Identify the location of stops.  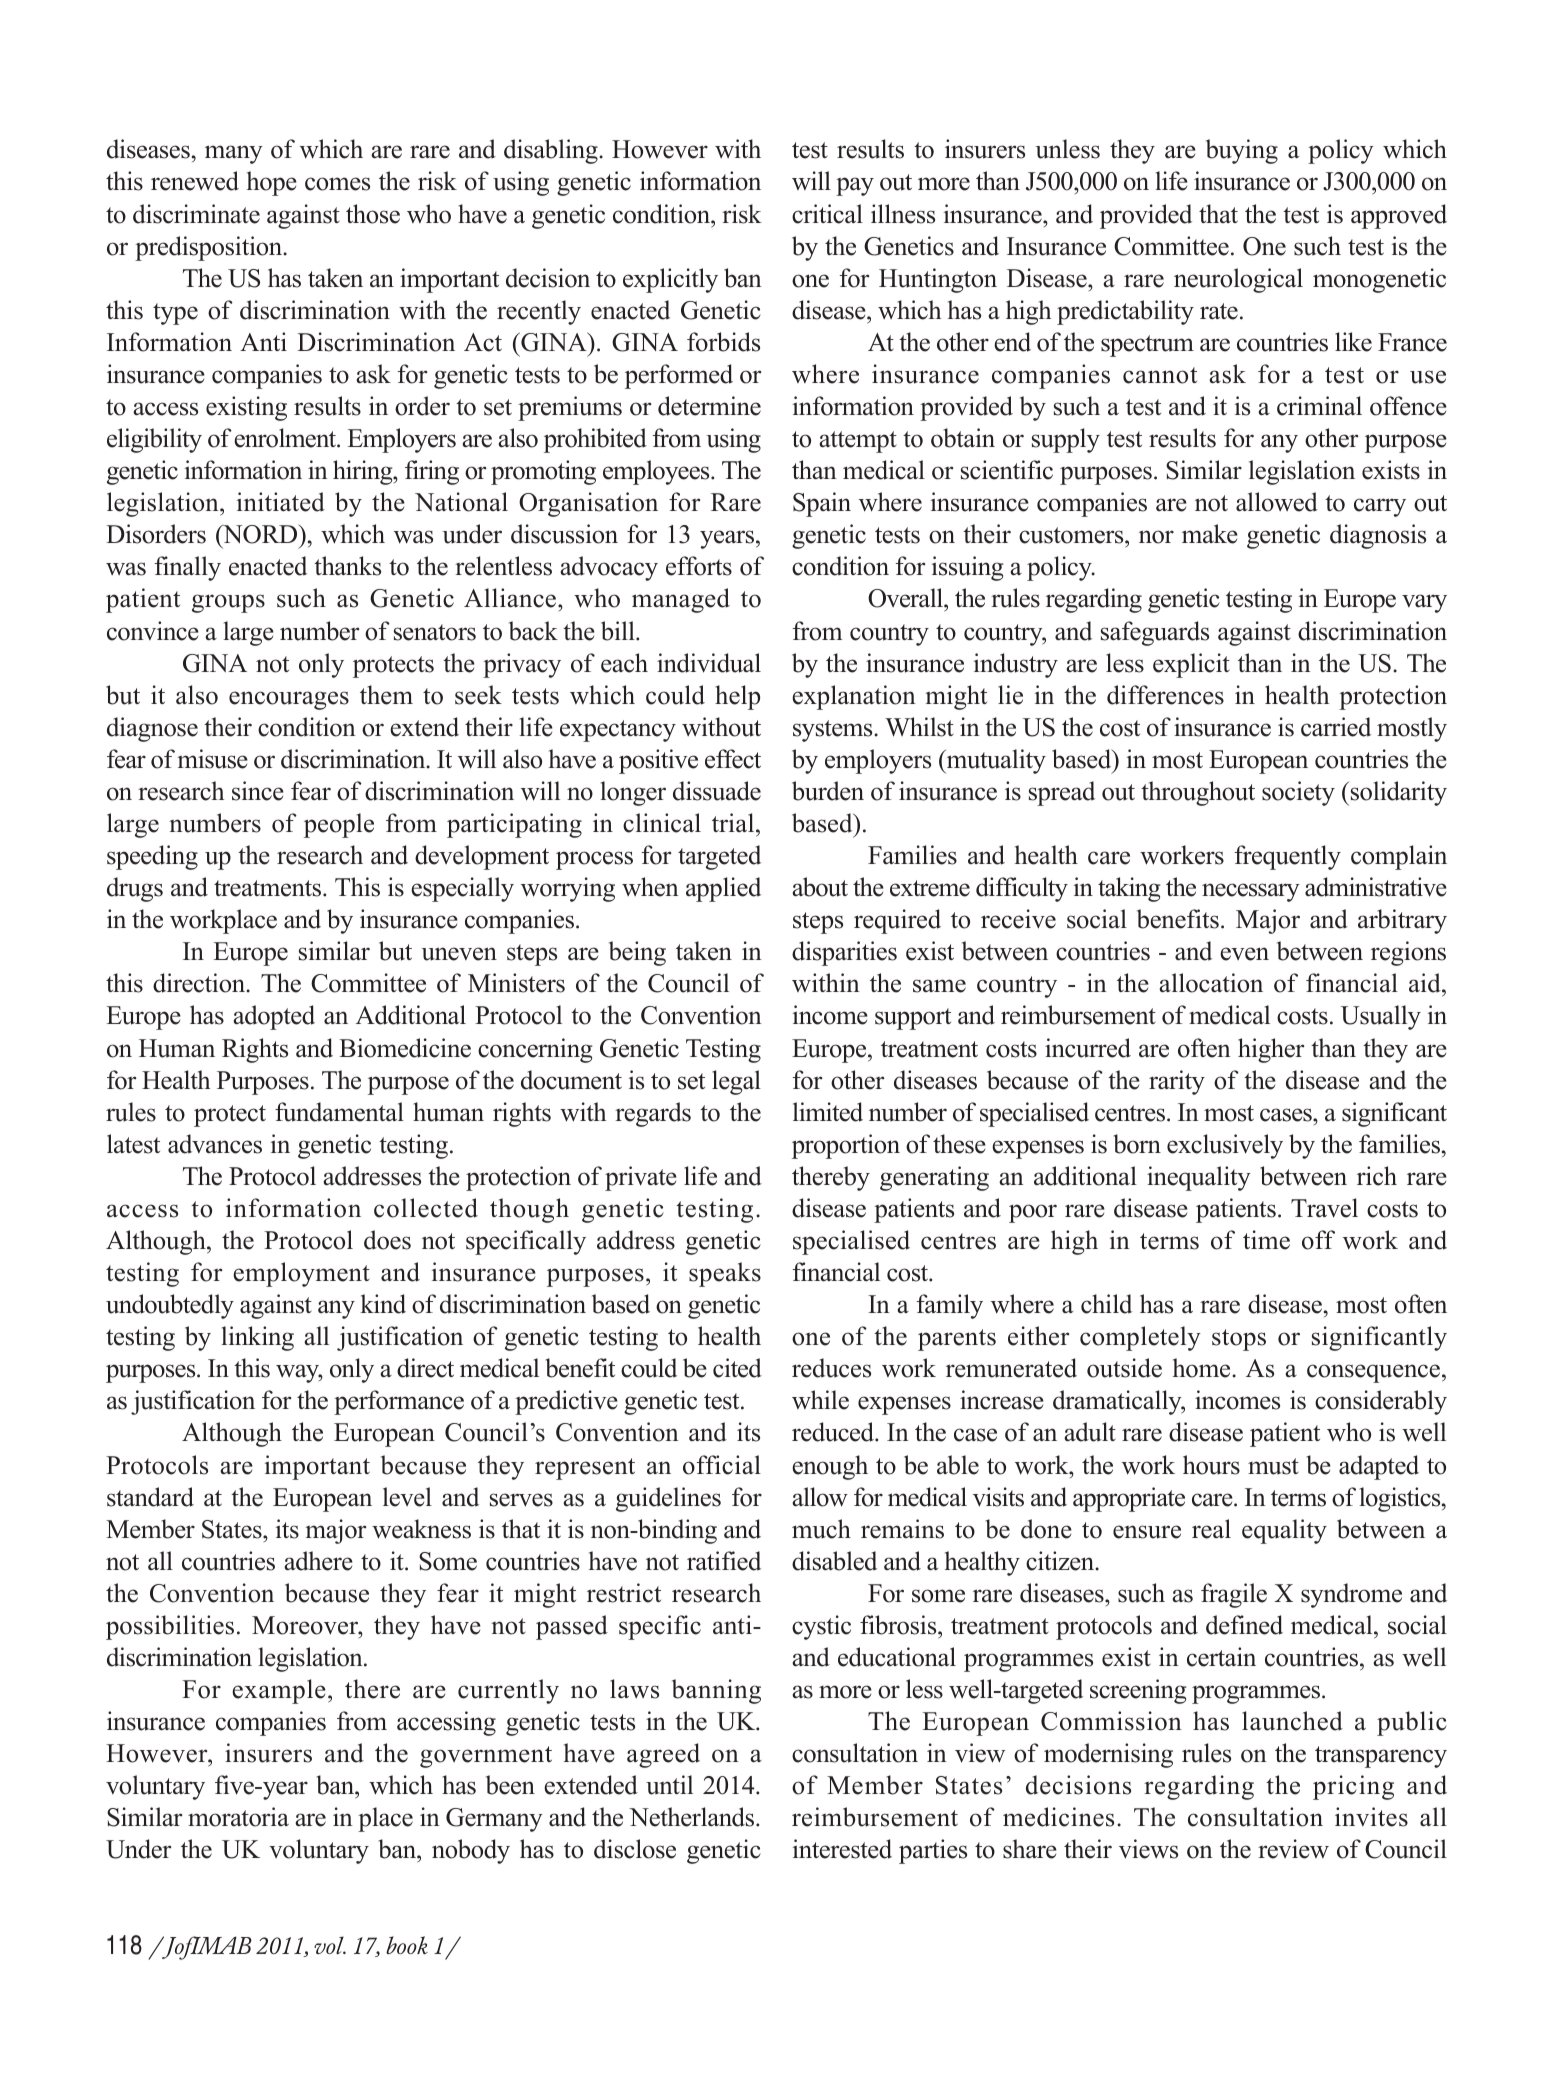
(1239, 1340).
